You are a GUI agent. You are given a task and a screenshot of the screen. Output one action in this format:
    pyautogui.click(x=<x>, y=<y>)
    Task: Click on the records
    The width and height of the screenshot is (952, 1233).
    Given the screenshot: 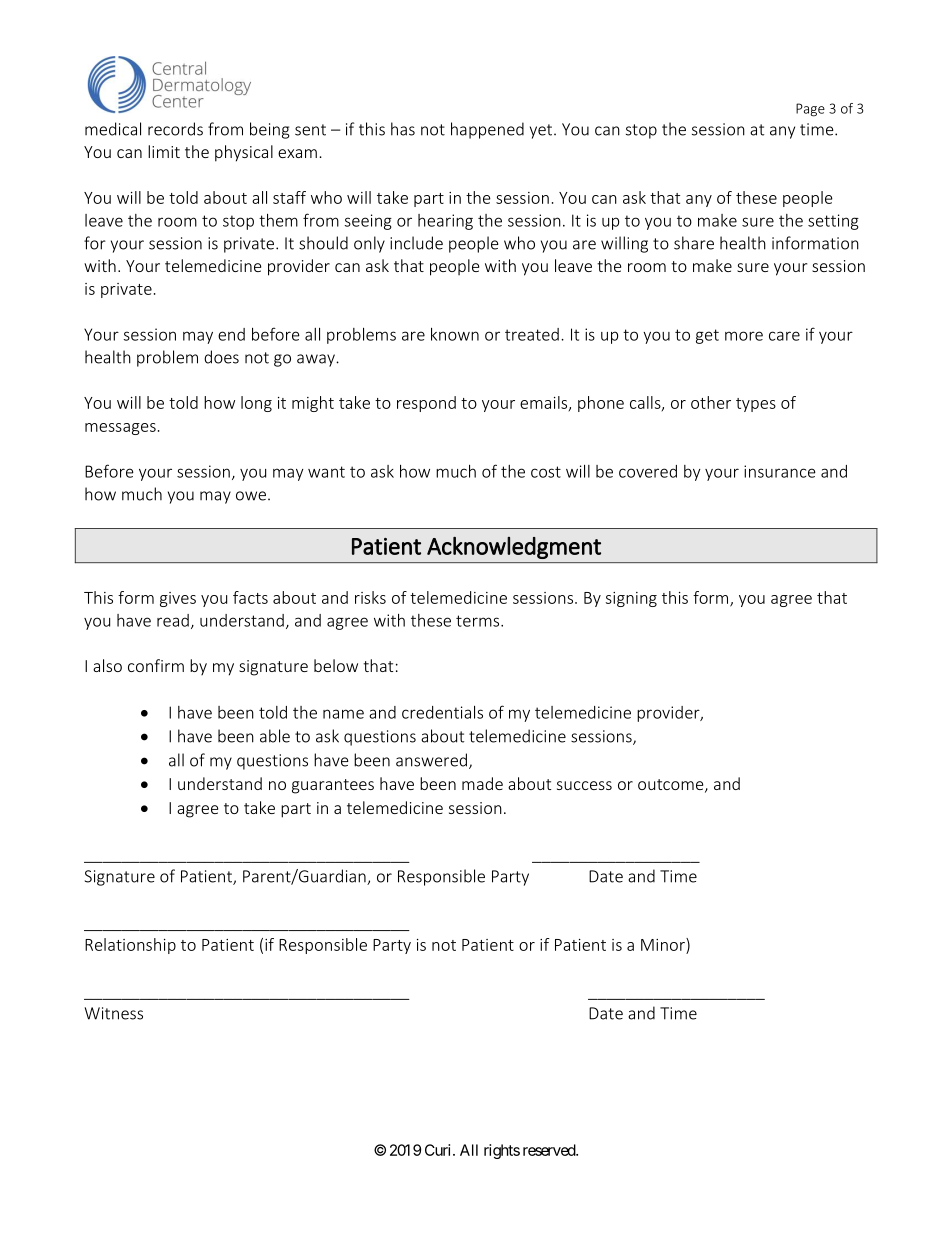 What is the action you would take?
    pyautogui.click(x=175, y=129)
